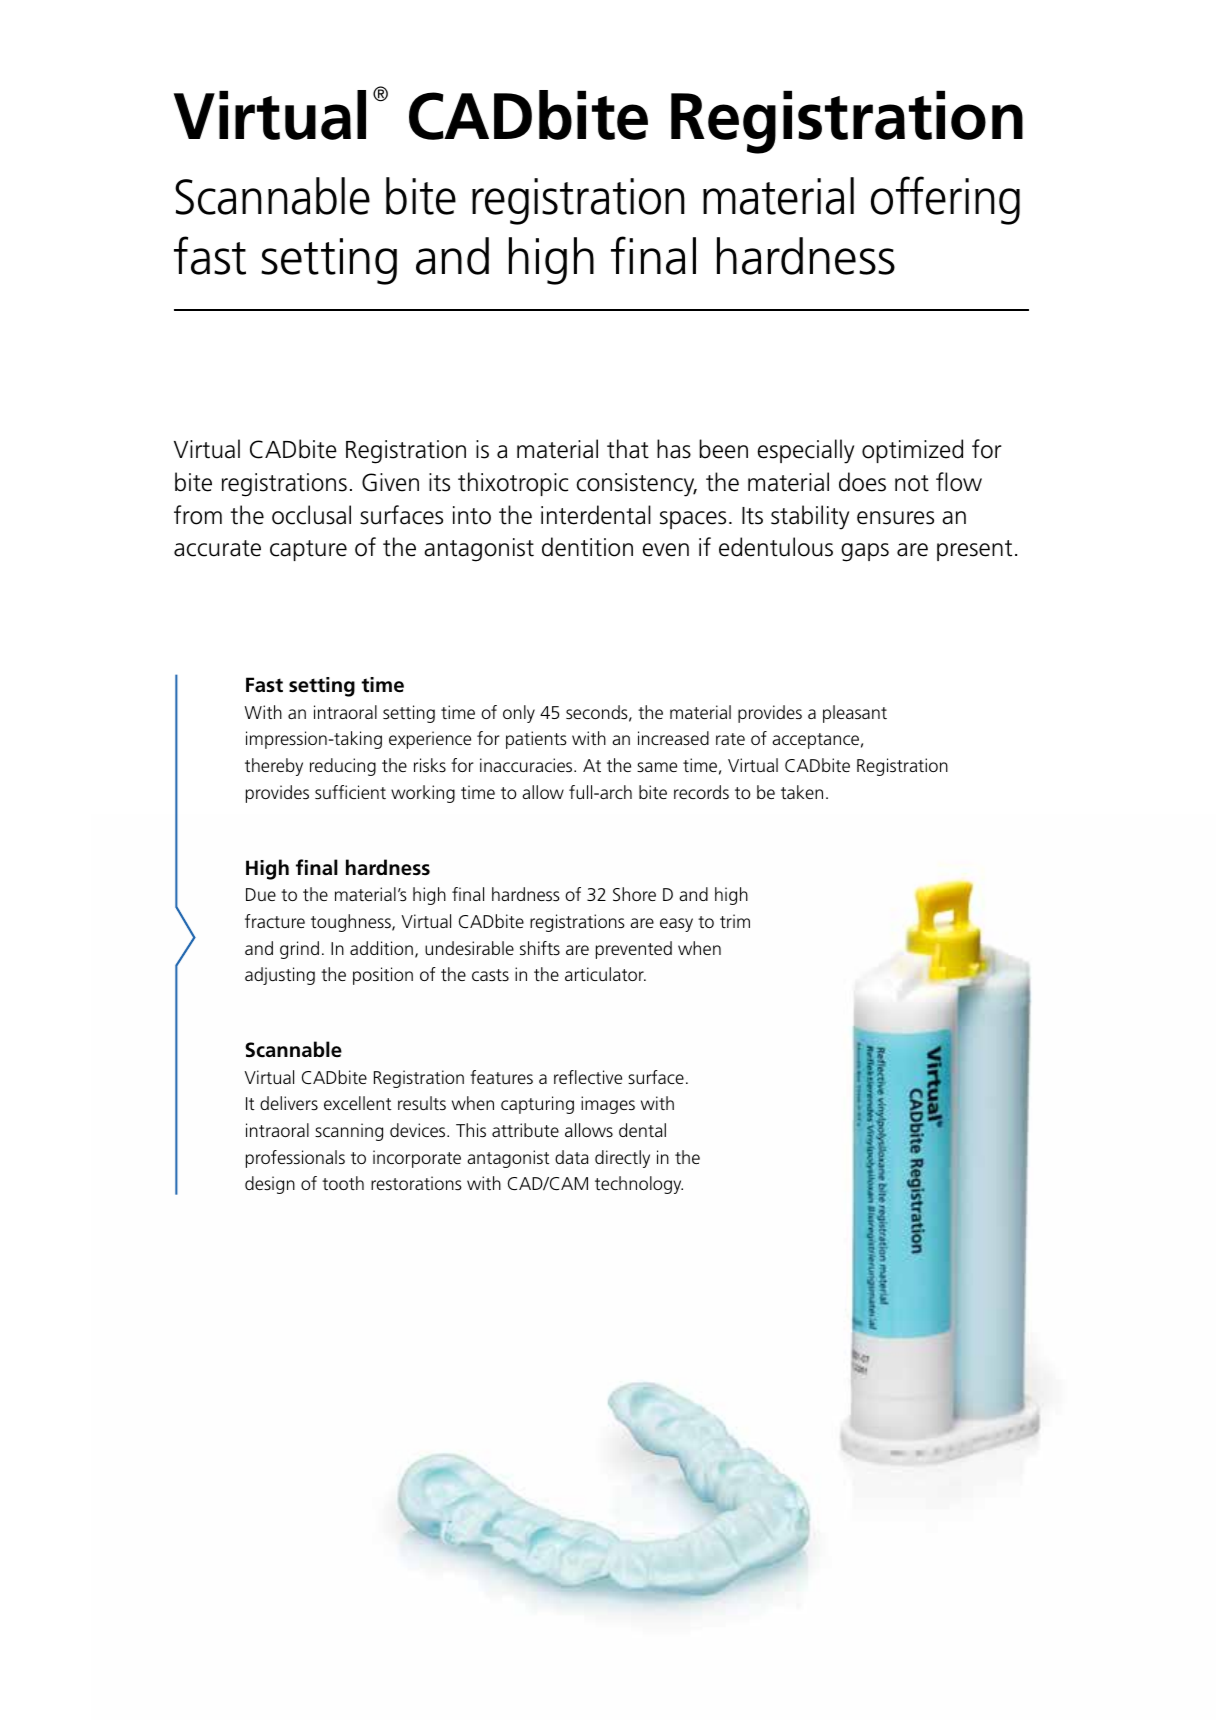  Describe the element at coordinates (572, 1157) in the document. I see `data` at that location.
